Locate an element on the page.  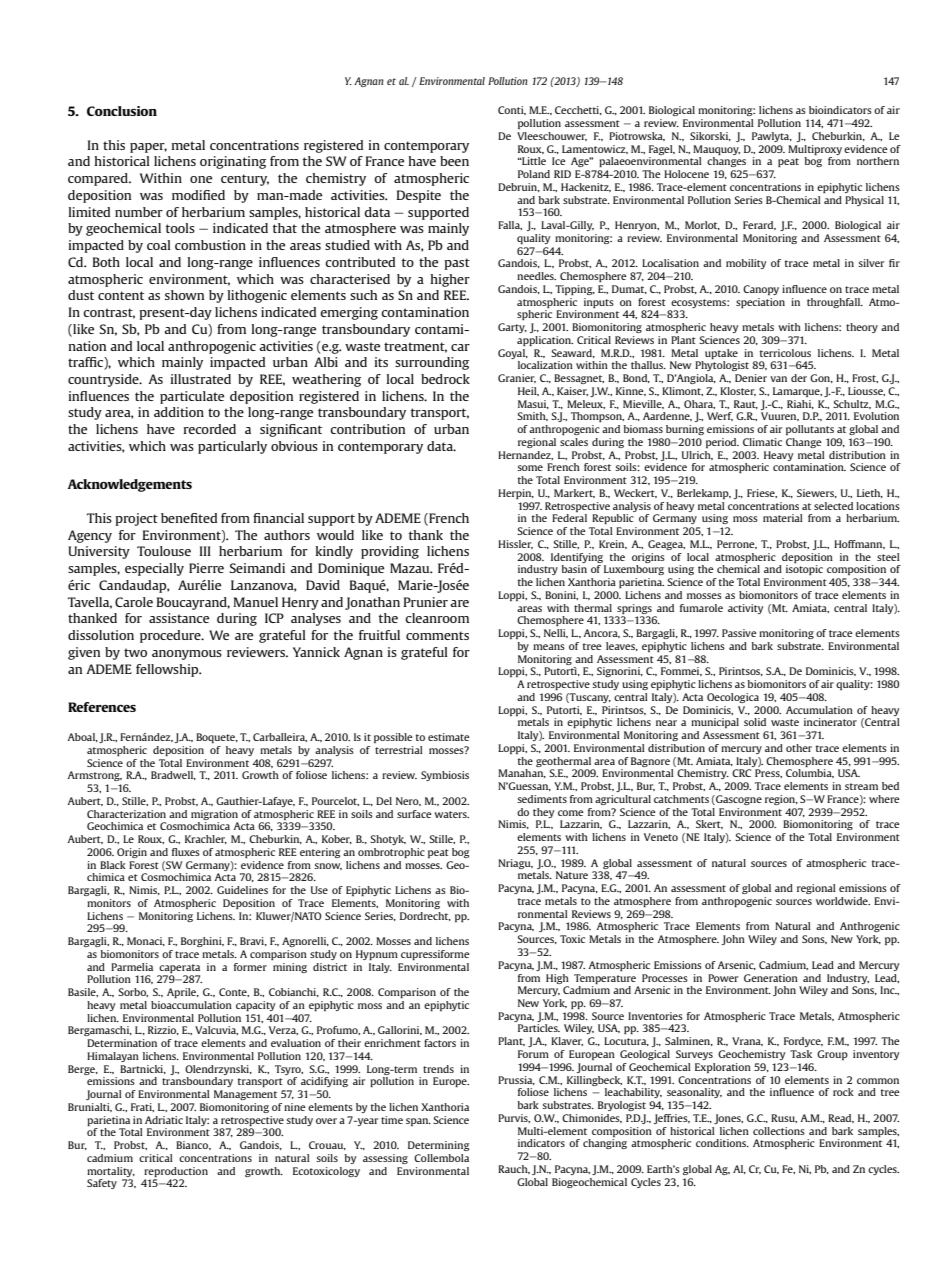
anonymous is located at coordinates (187, 655).
